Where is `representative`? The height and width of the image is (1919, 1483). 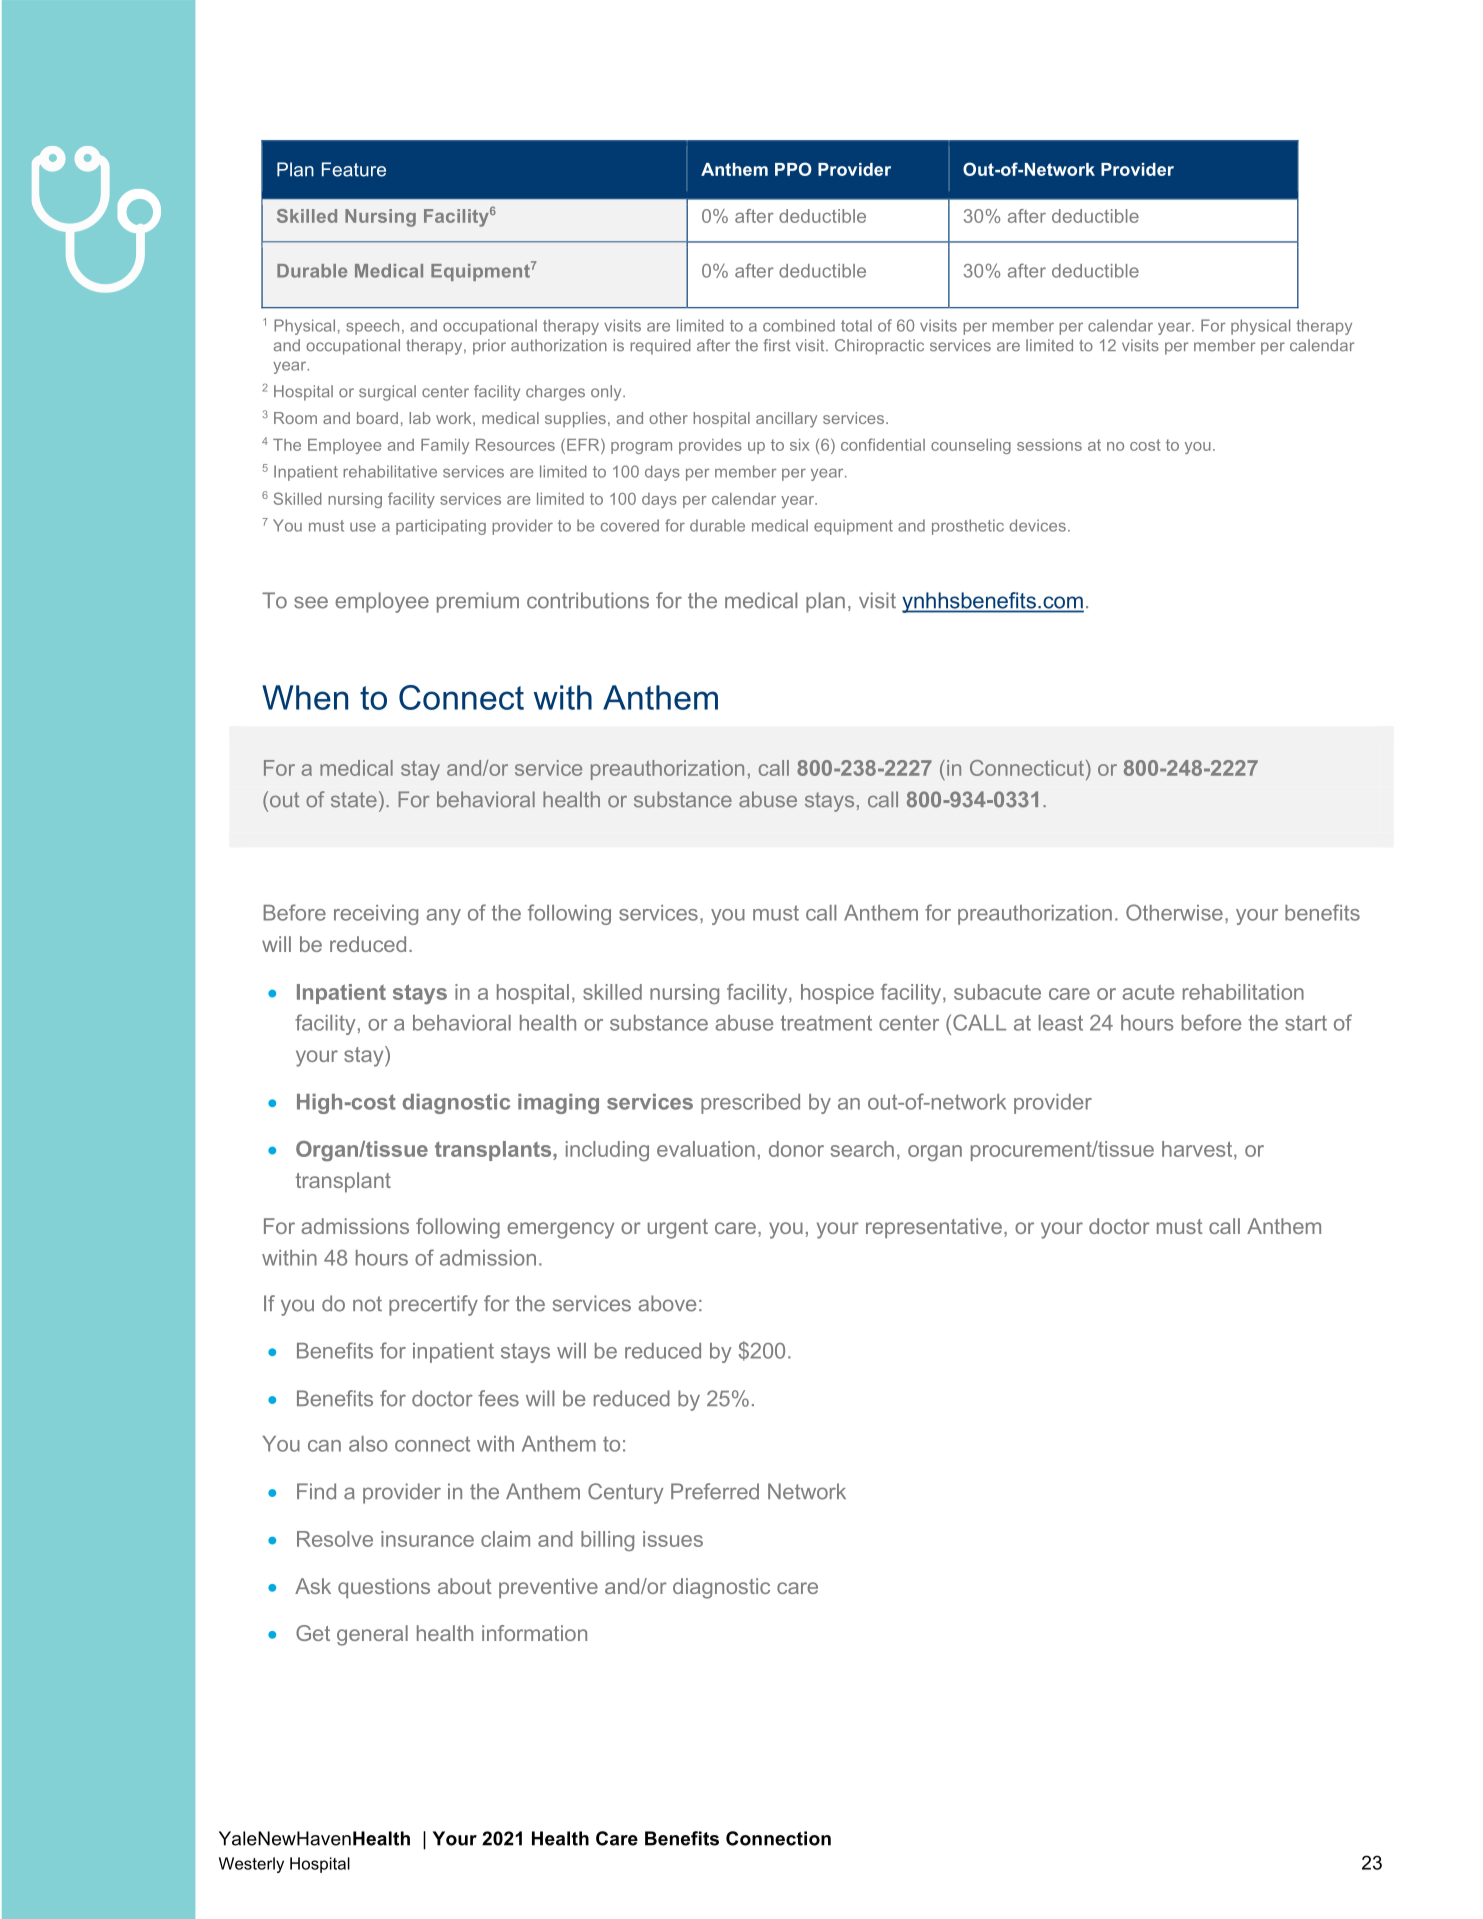 representative is located at coordinates (934, 1228).
